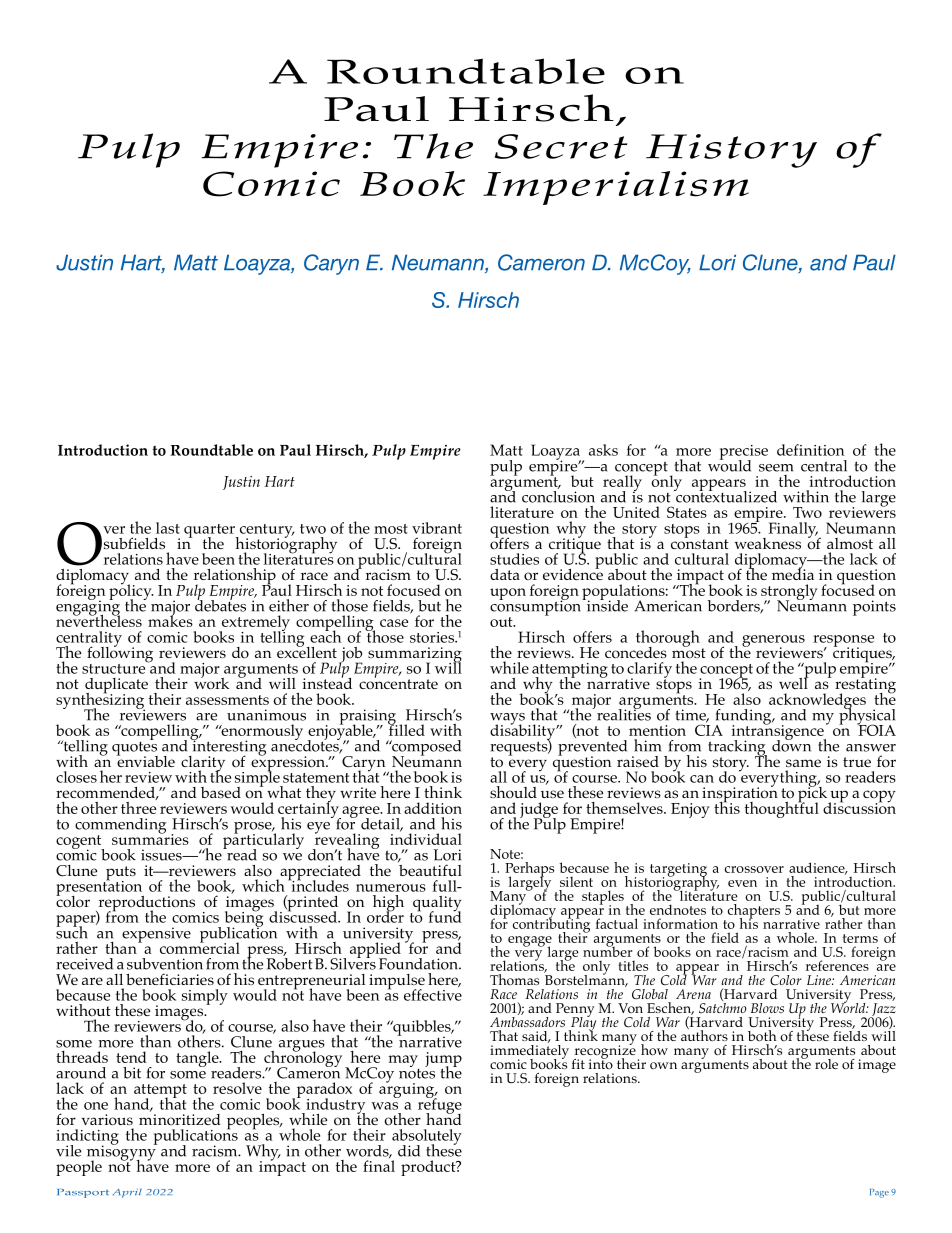 The width and height of the image is (952, 1233). I want to click on misogyny, so click(122, 1153).
